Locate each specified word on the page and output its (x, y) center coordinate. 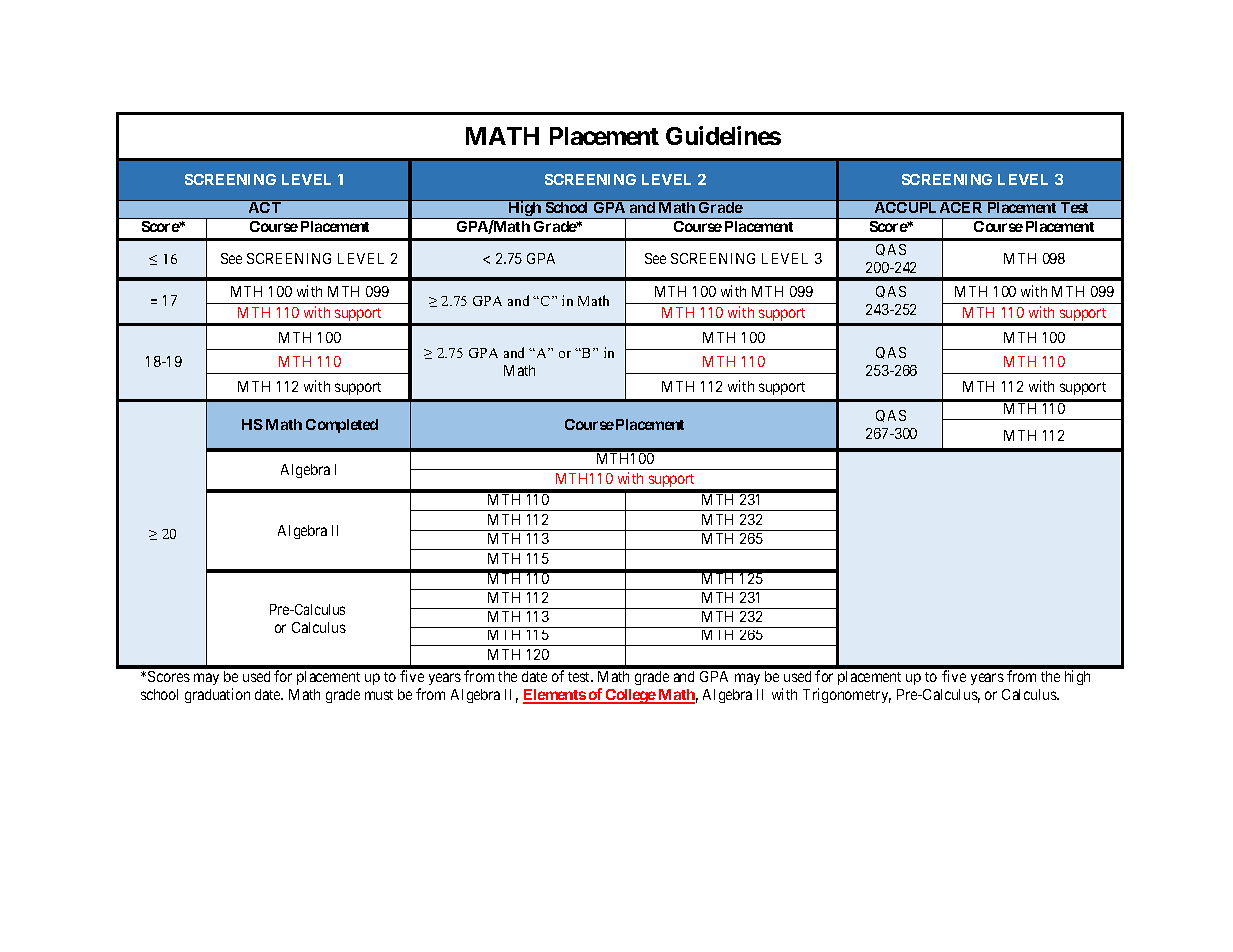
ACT (264, 206)
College (630, 696)
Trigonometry (847, 695)
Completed (342, 426)
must (379, 695)
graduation (217, 695)
